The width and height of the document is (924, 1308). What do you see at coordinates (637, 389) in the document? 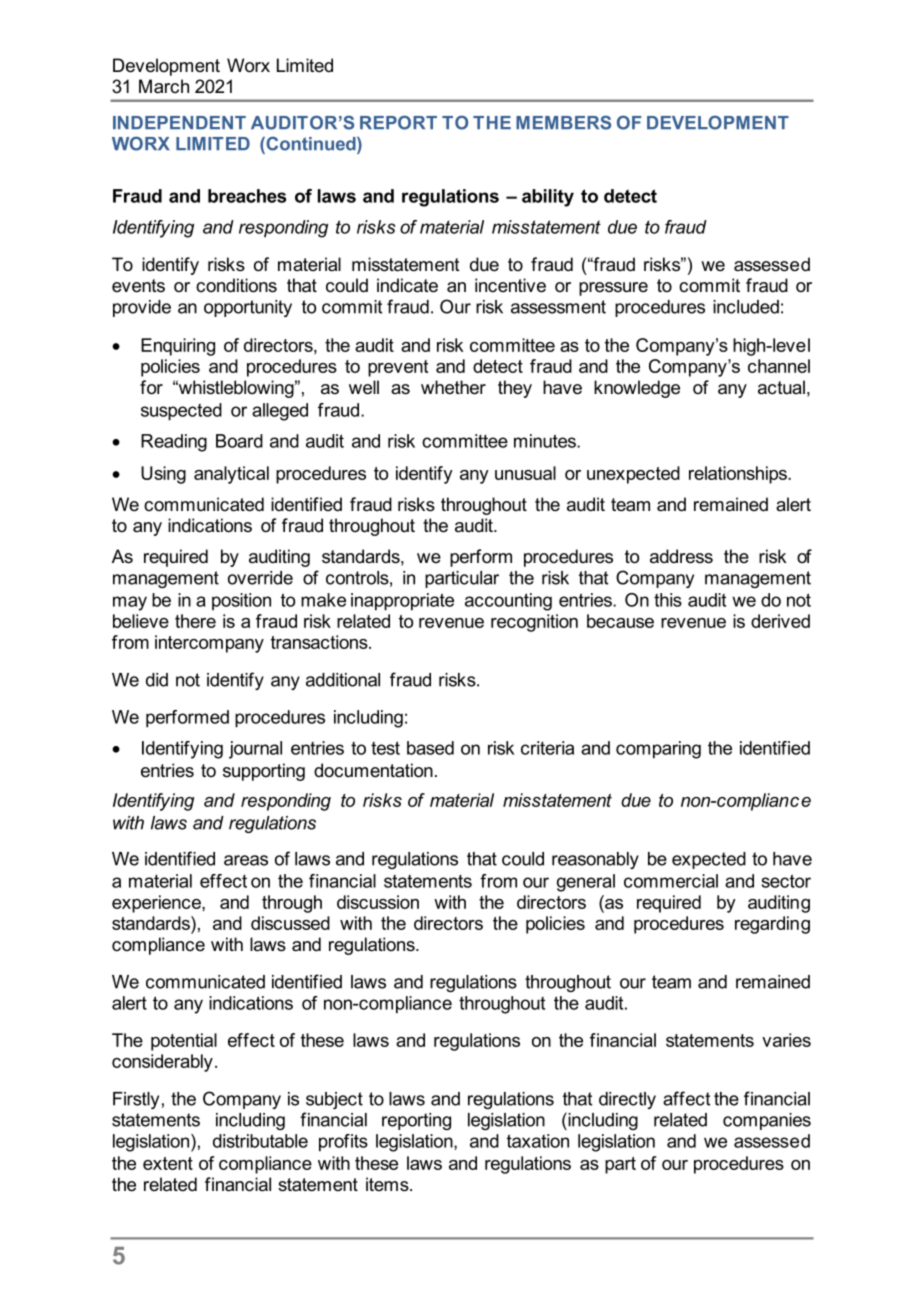
I see `knowledge` at bounding box center [637, 389].
